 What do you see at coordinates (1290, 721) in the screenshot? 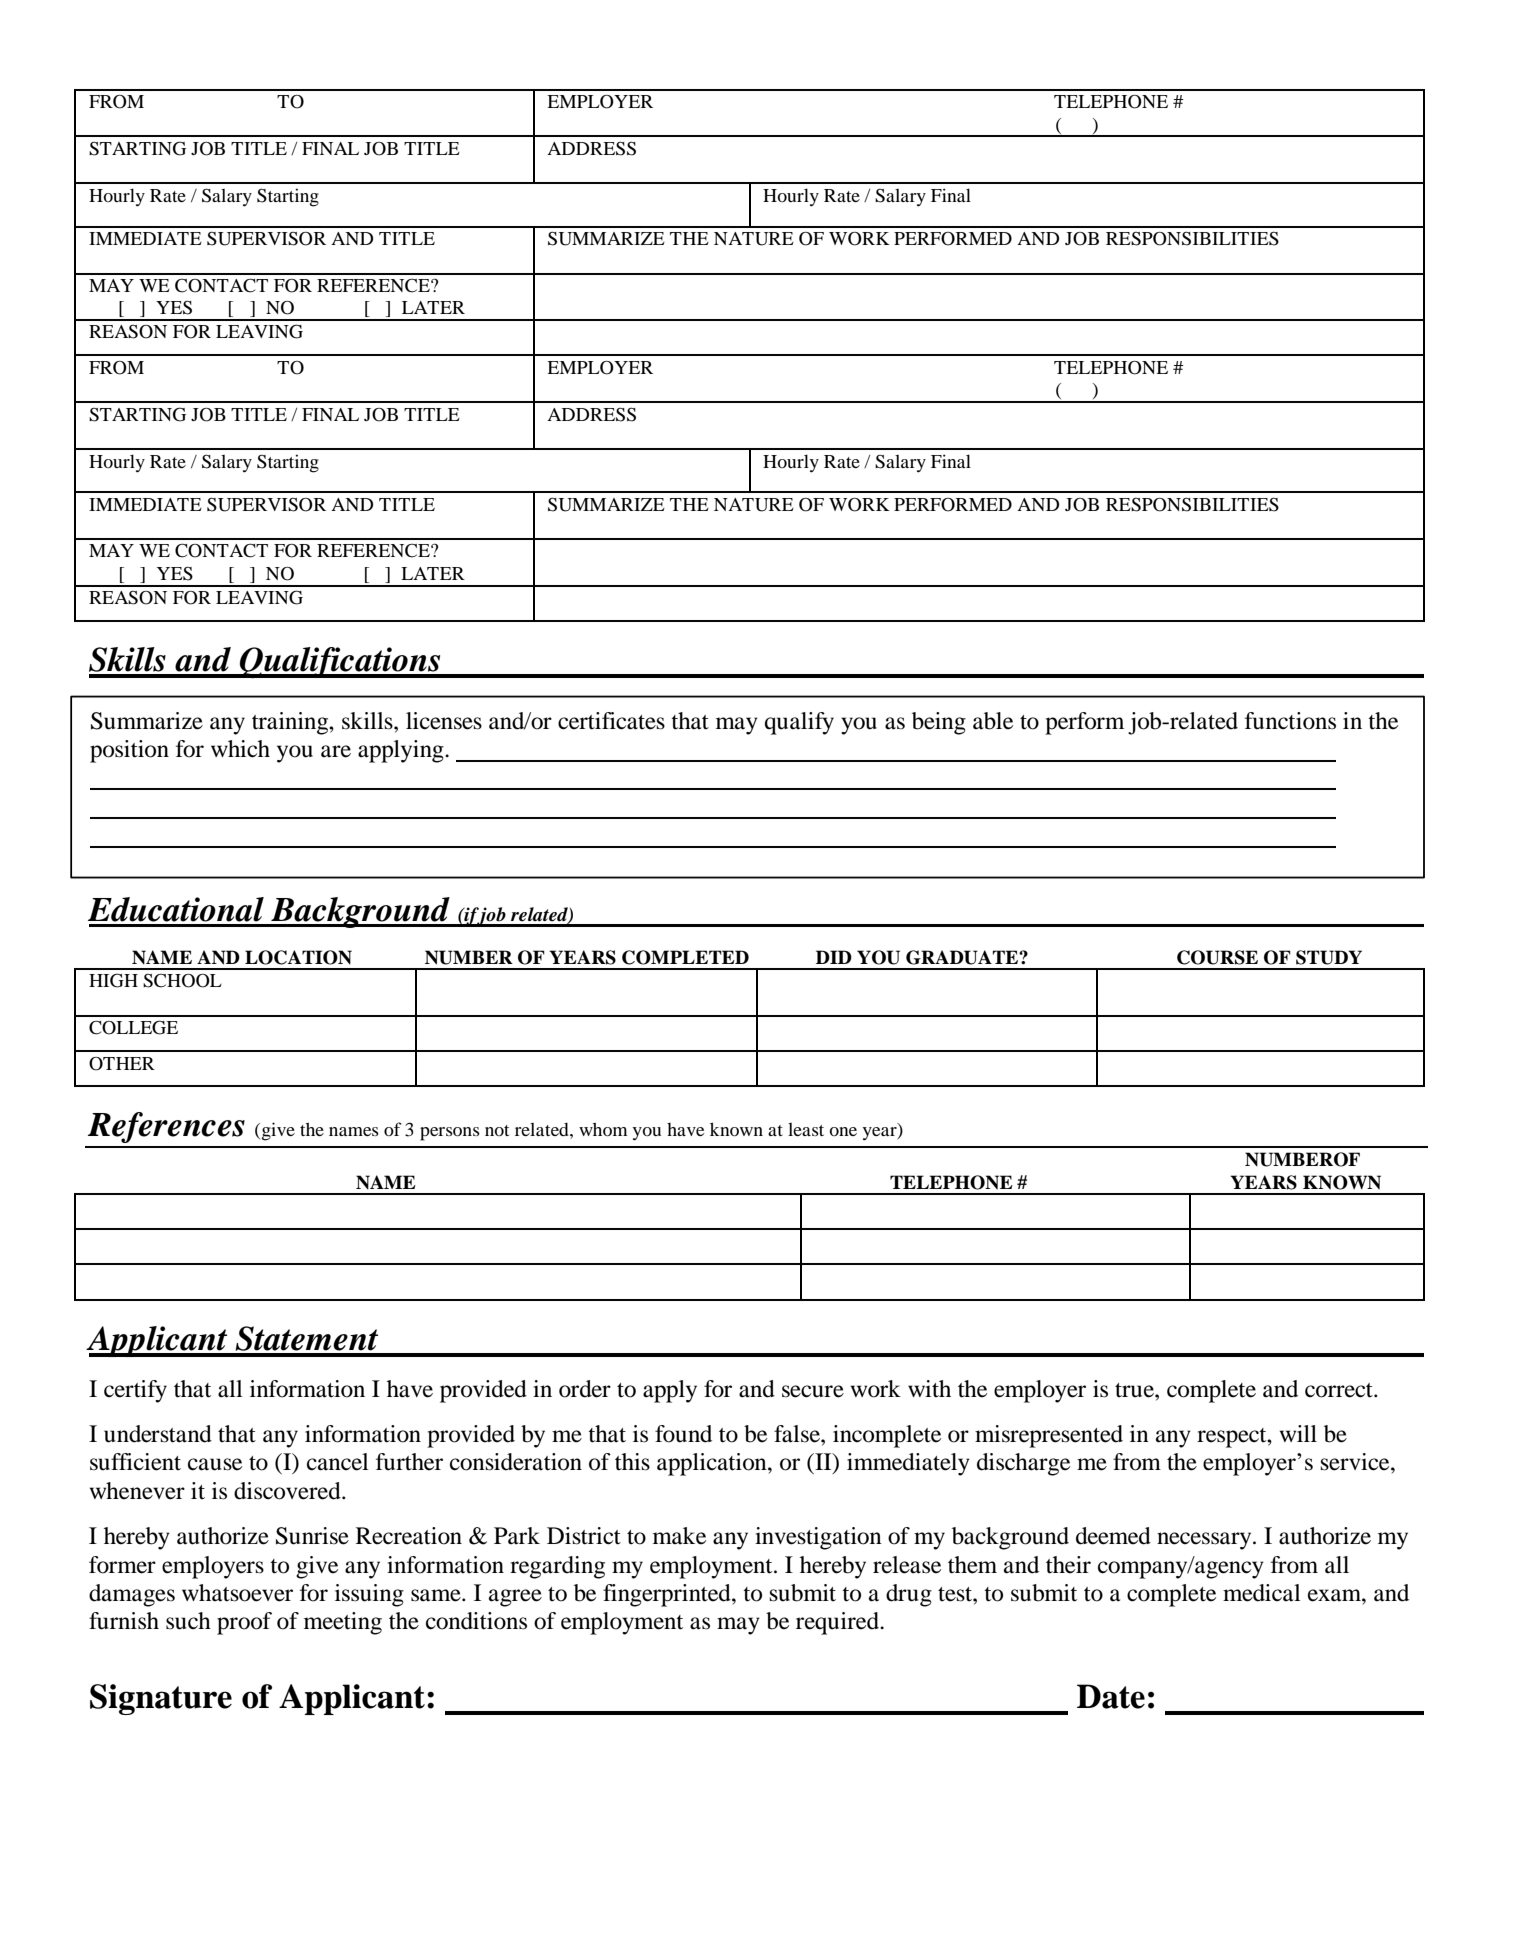
I see `functions` at bounding box center [1290, 721].
